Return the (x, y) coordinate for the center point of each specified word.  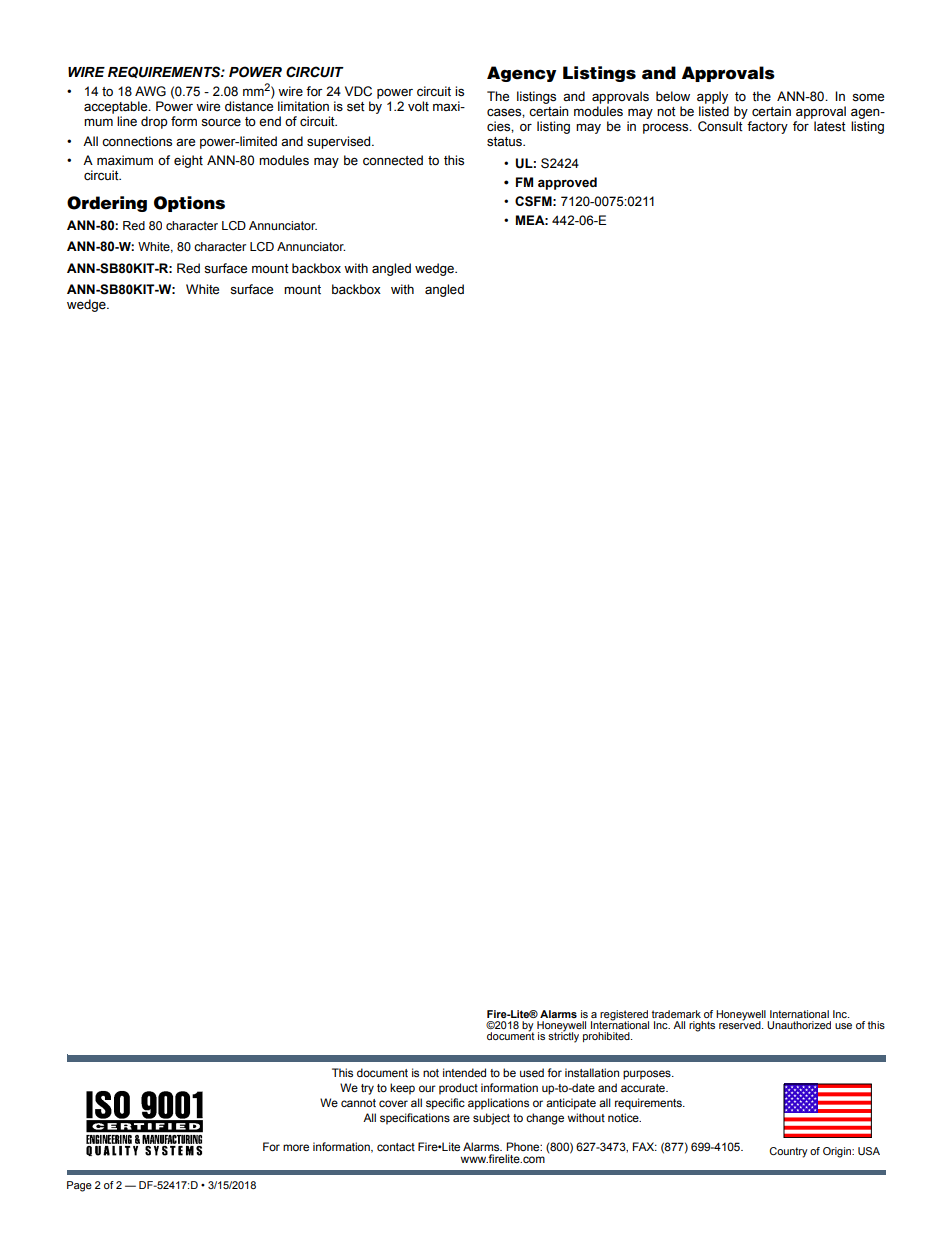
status (505, 142)
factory (767, 127)
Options (189, 204)
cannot (358, 1103)
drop (154, 122)
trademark (676, 1014)
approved (567, 183)
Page (79, 1186)
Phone (524, 1146)
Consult (720, 126)
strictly (563, 1036)
